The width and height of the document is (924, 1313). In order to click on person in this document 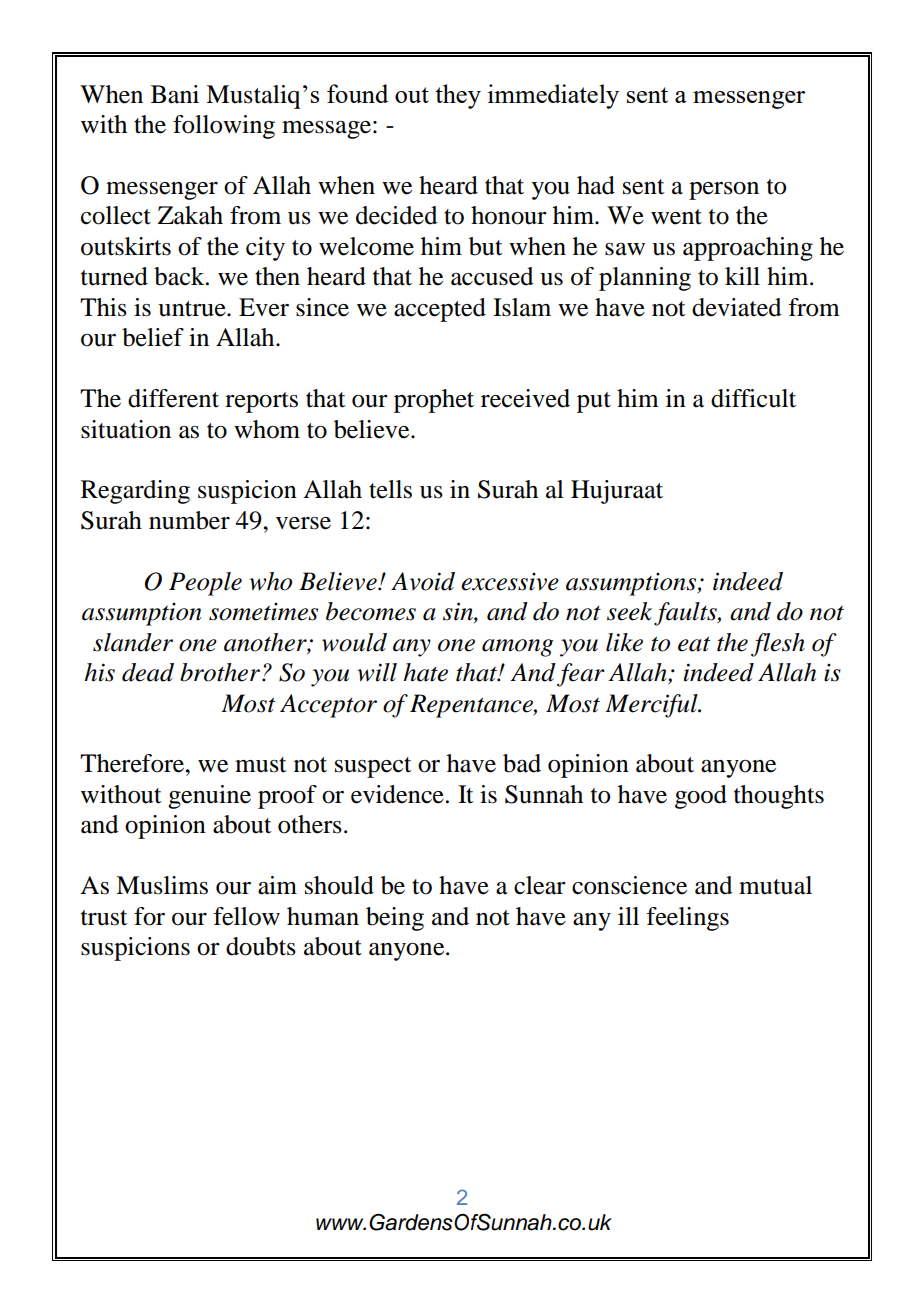, I will do `click(724, 191)`.
